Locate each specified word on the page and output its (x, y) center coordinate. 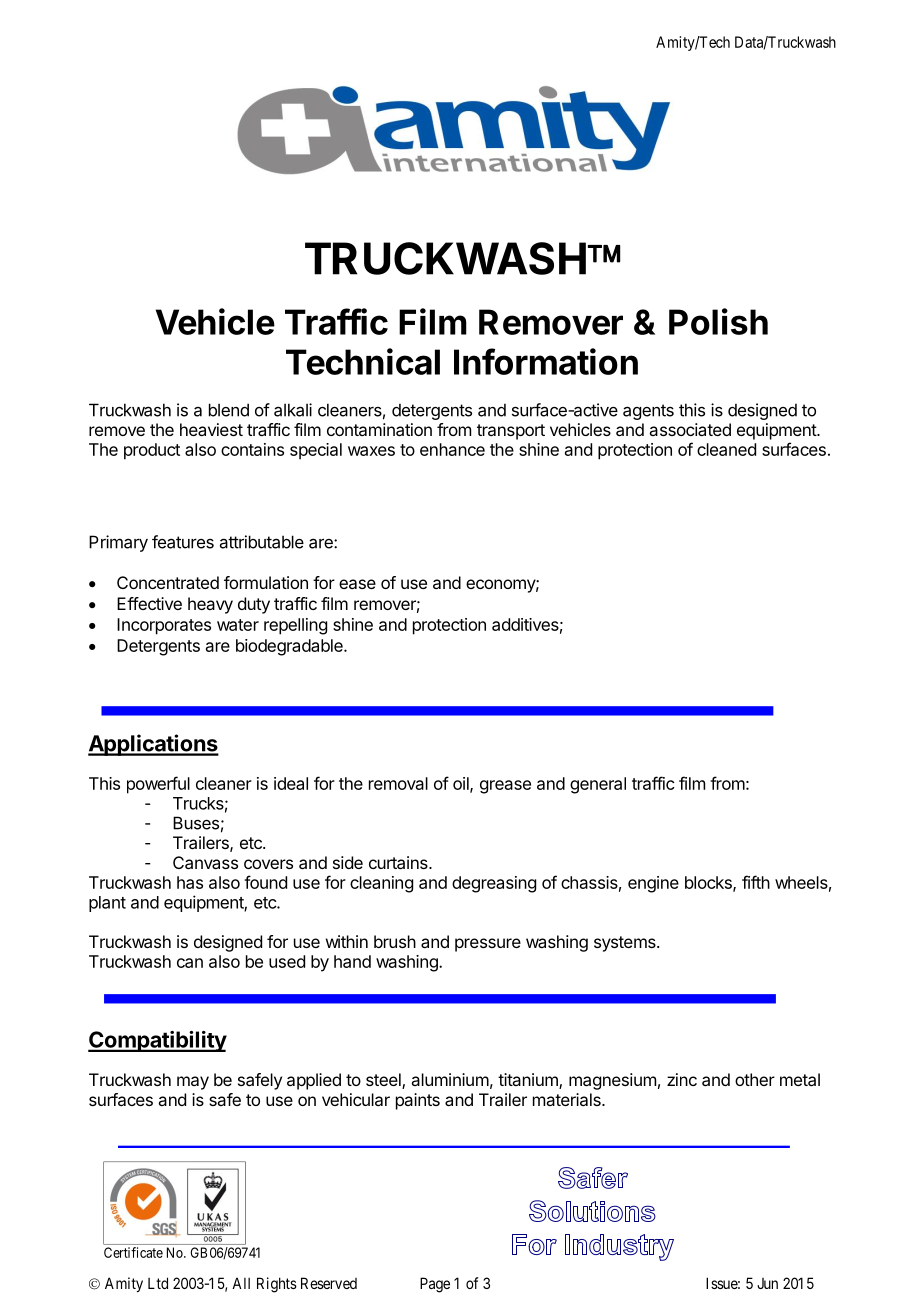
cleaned (726, 449)
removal (398, 783)
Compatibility (157, 1041)
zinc (682, 1079)
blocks (709, 883)
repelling (295, 626)
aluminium (450, 1079)
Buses (196, 823)
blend (229, 410)
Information (546, 361)
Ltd (158, 1283)
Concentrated (168, 582)
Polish (718, 321)
